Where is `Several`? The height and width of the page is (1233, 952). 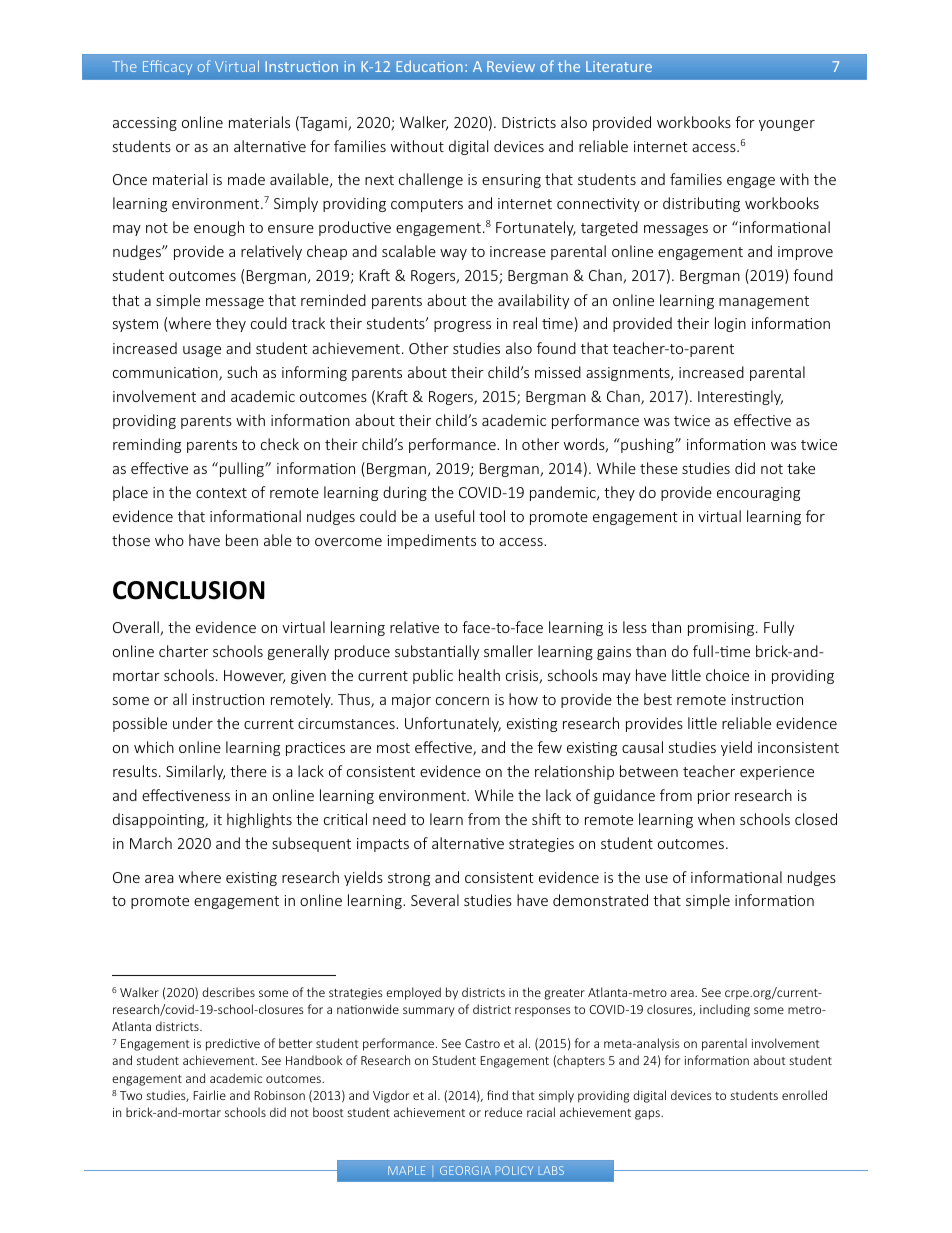 Several is located at coordinates (435, 900).
